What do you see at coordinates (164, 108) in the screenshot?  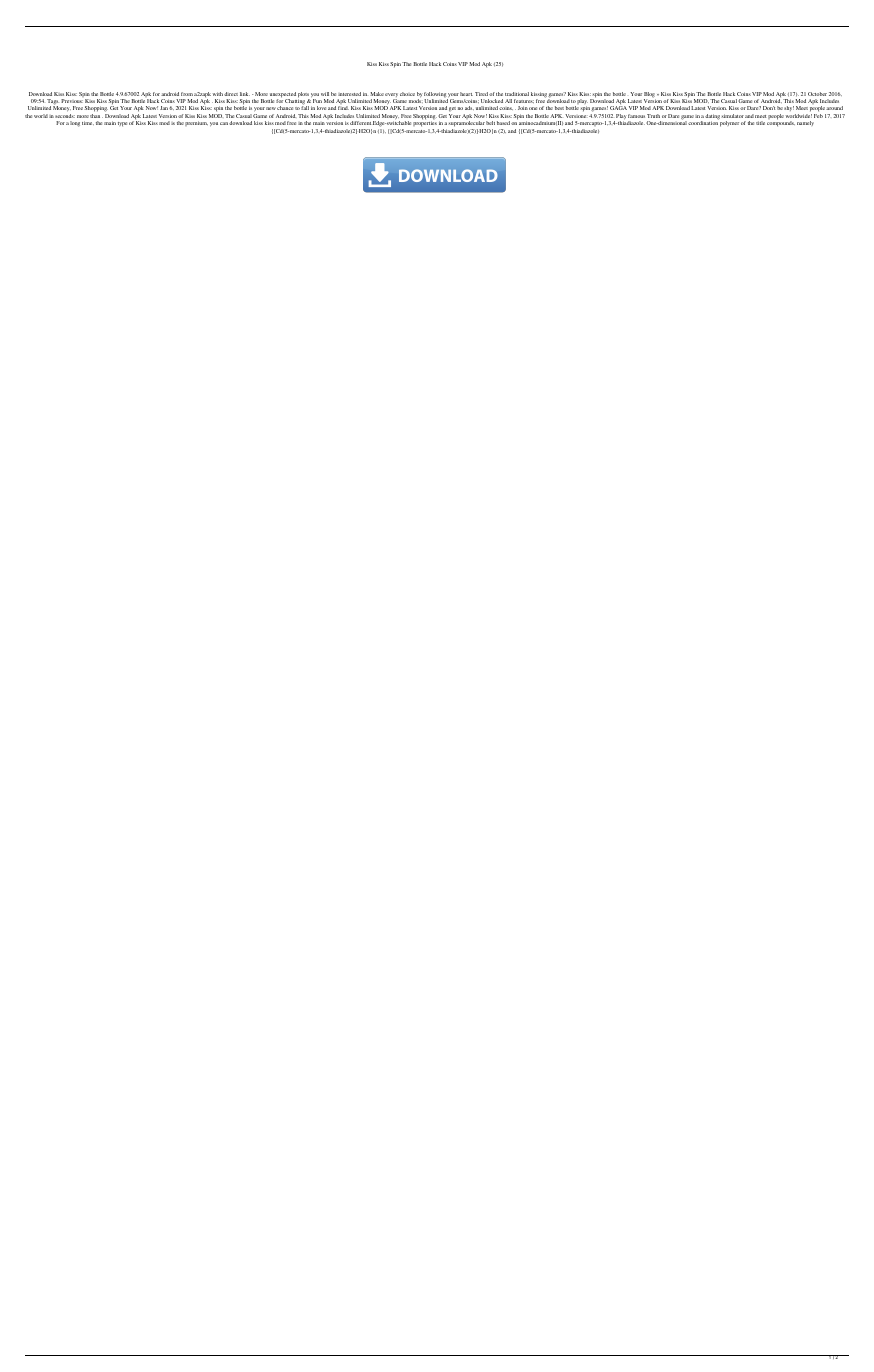 I see `Jan` at bounding box center [164, 108].
